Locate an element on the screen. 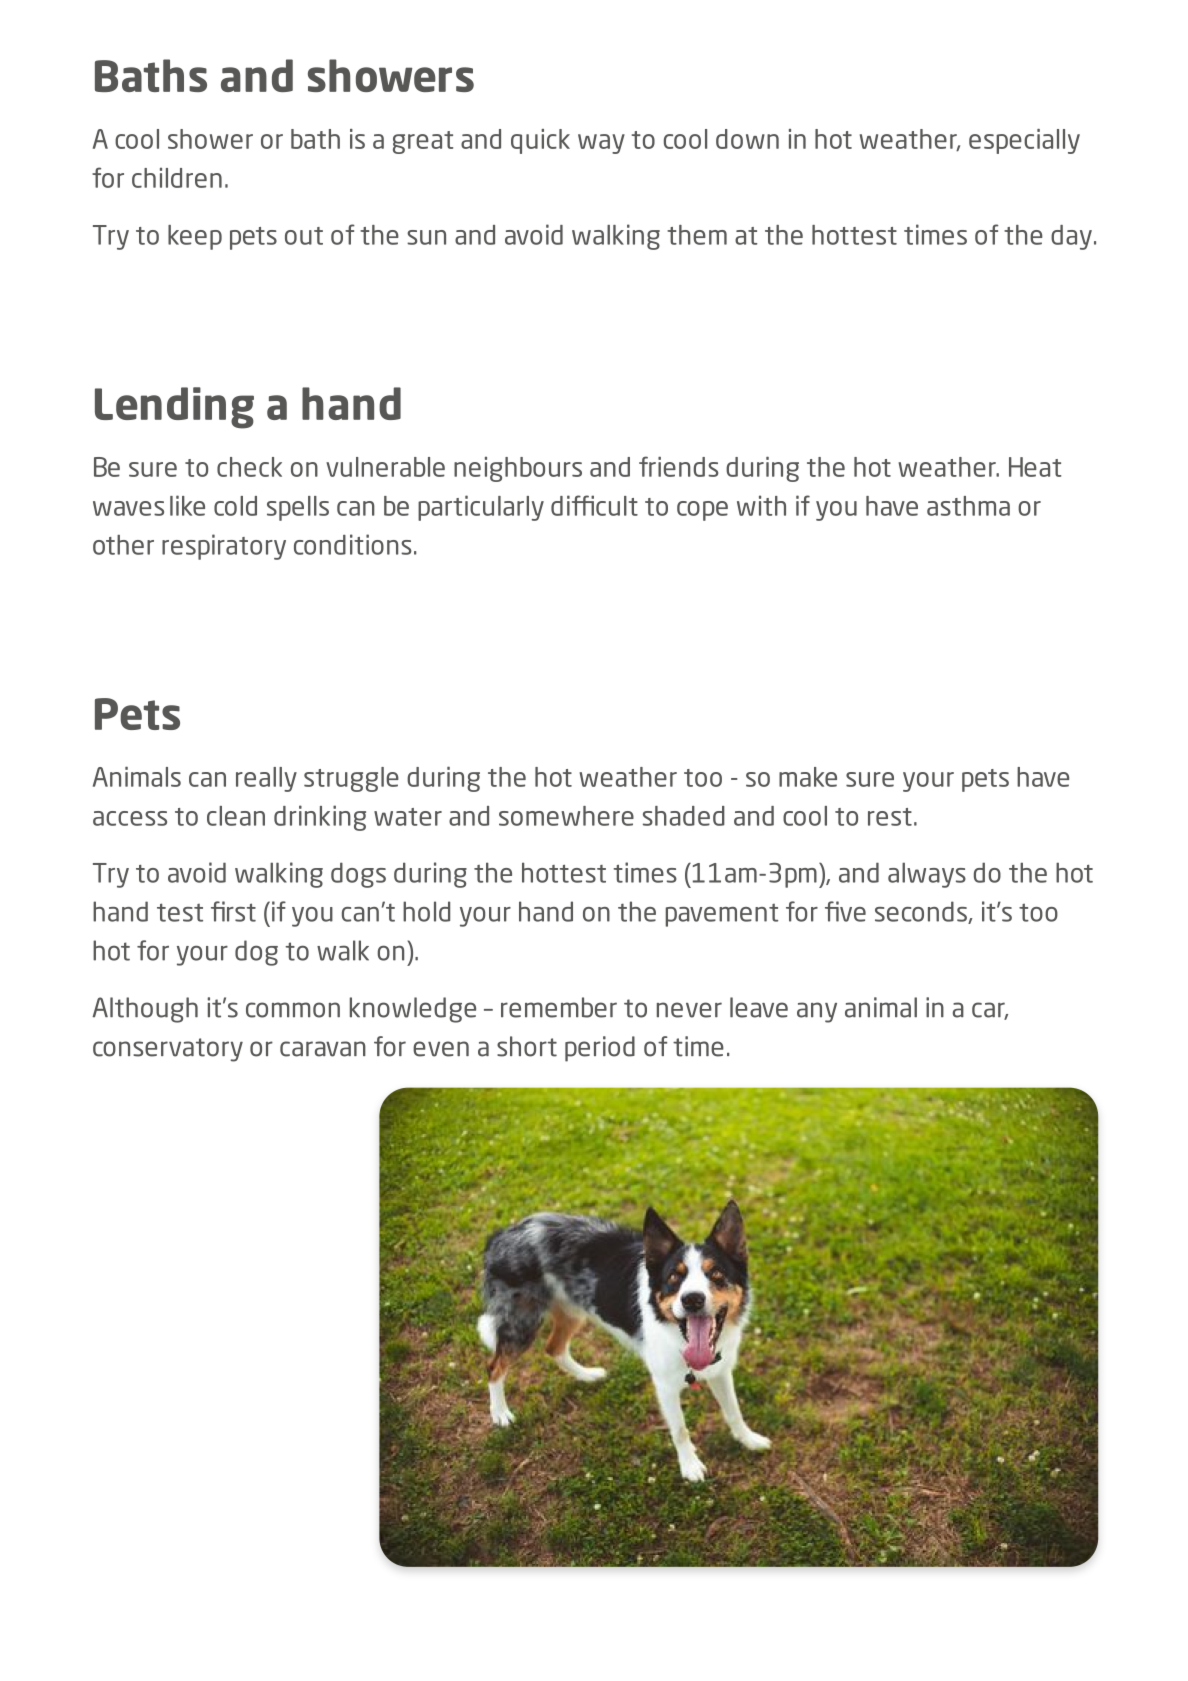 The image size is (1188, 1681). somewhere is located at coordinates (566, 816).
